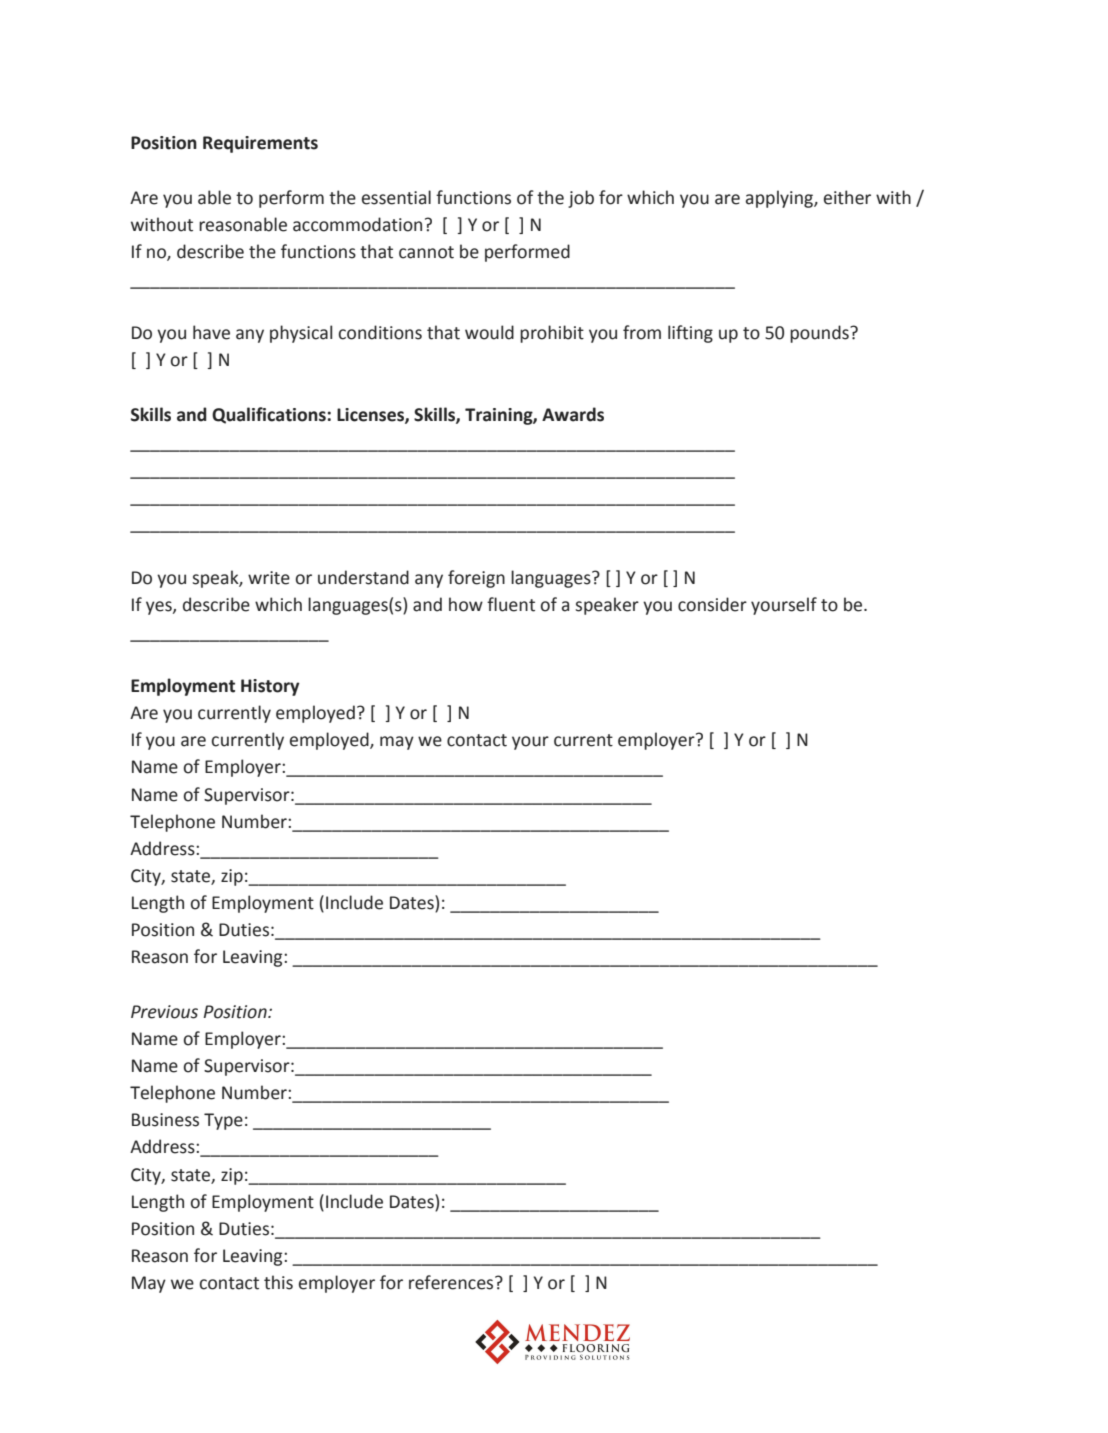 Image resolution: width=1108 pixels, height=1433 pixels. Describe the element at coordinates (712, 604) in the screenshot. I see `consider` at that location.
